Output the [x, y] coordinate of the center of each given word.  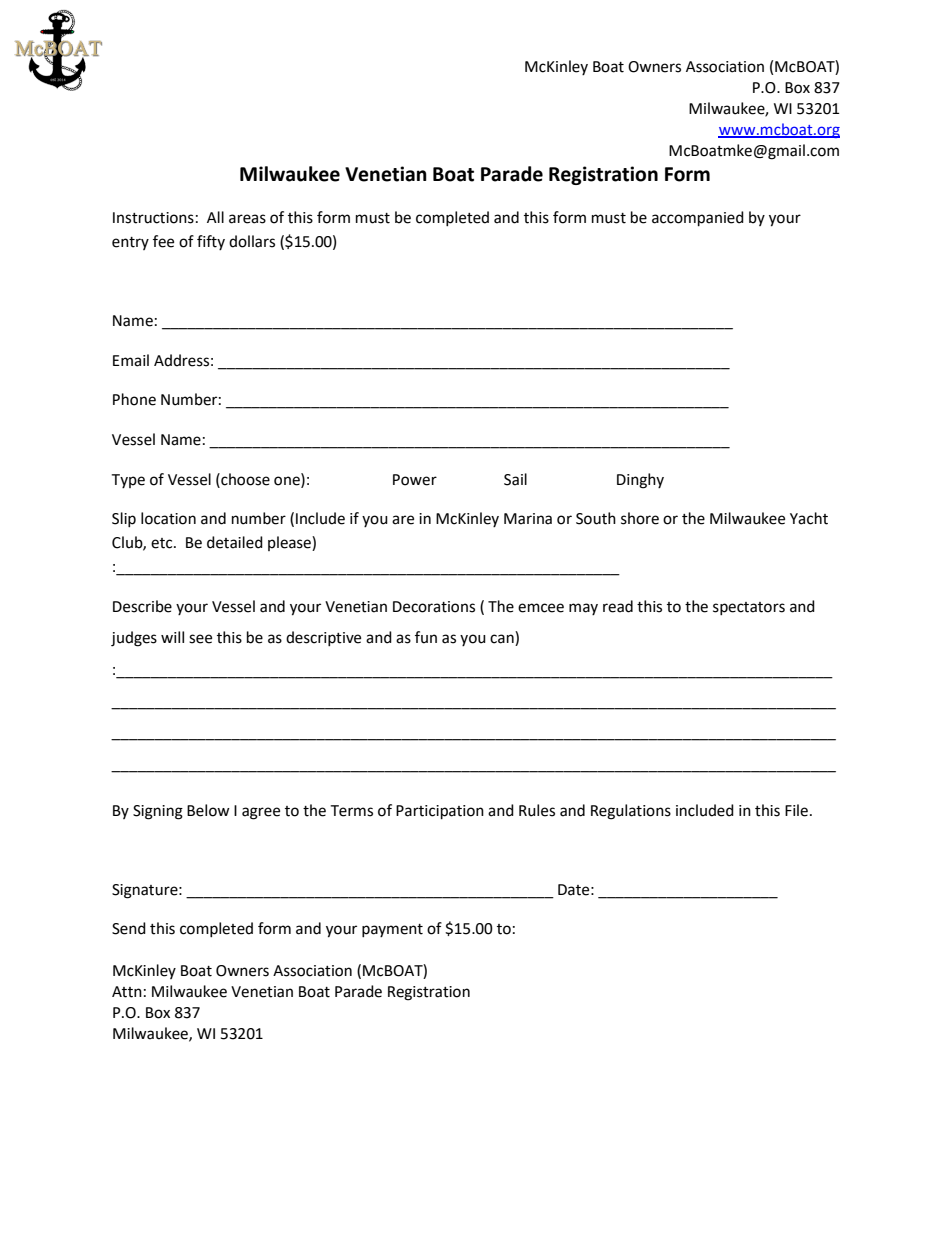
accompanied [698, 219]
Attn [127, 992]
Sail [515, 479]
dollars [252, 241]
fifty [211, 242]
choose [244, 479]
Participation [440, 812]
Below [208, 810]
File [796, 810]
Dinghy [640, 481]
